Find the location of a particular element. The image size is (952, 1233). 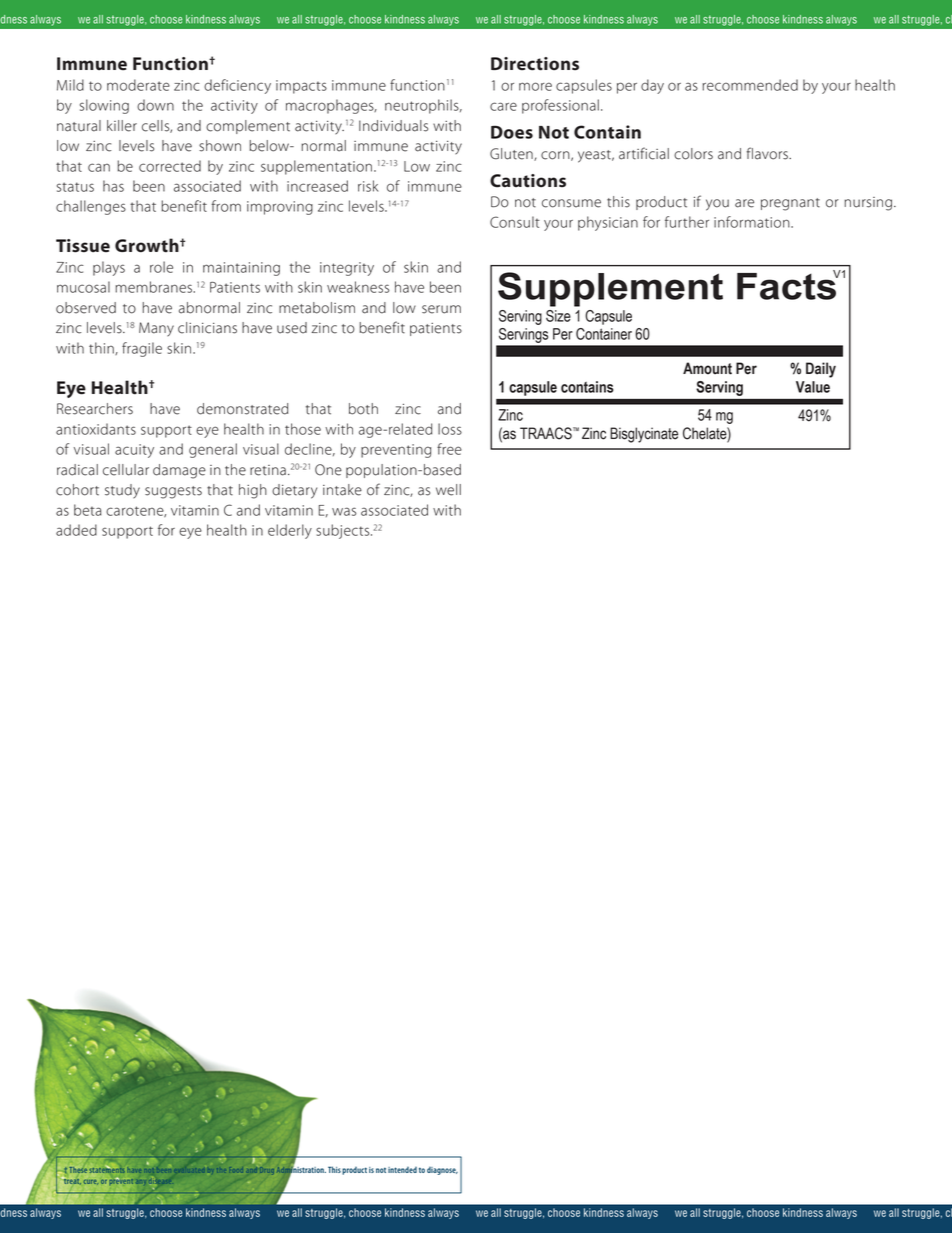

diagnose is located at coordinates (442, 1171).
